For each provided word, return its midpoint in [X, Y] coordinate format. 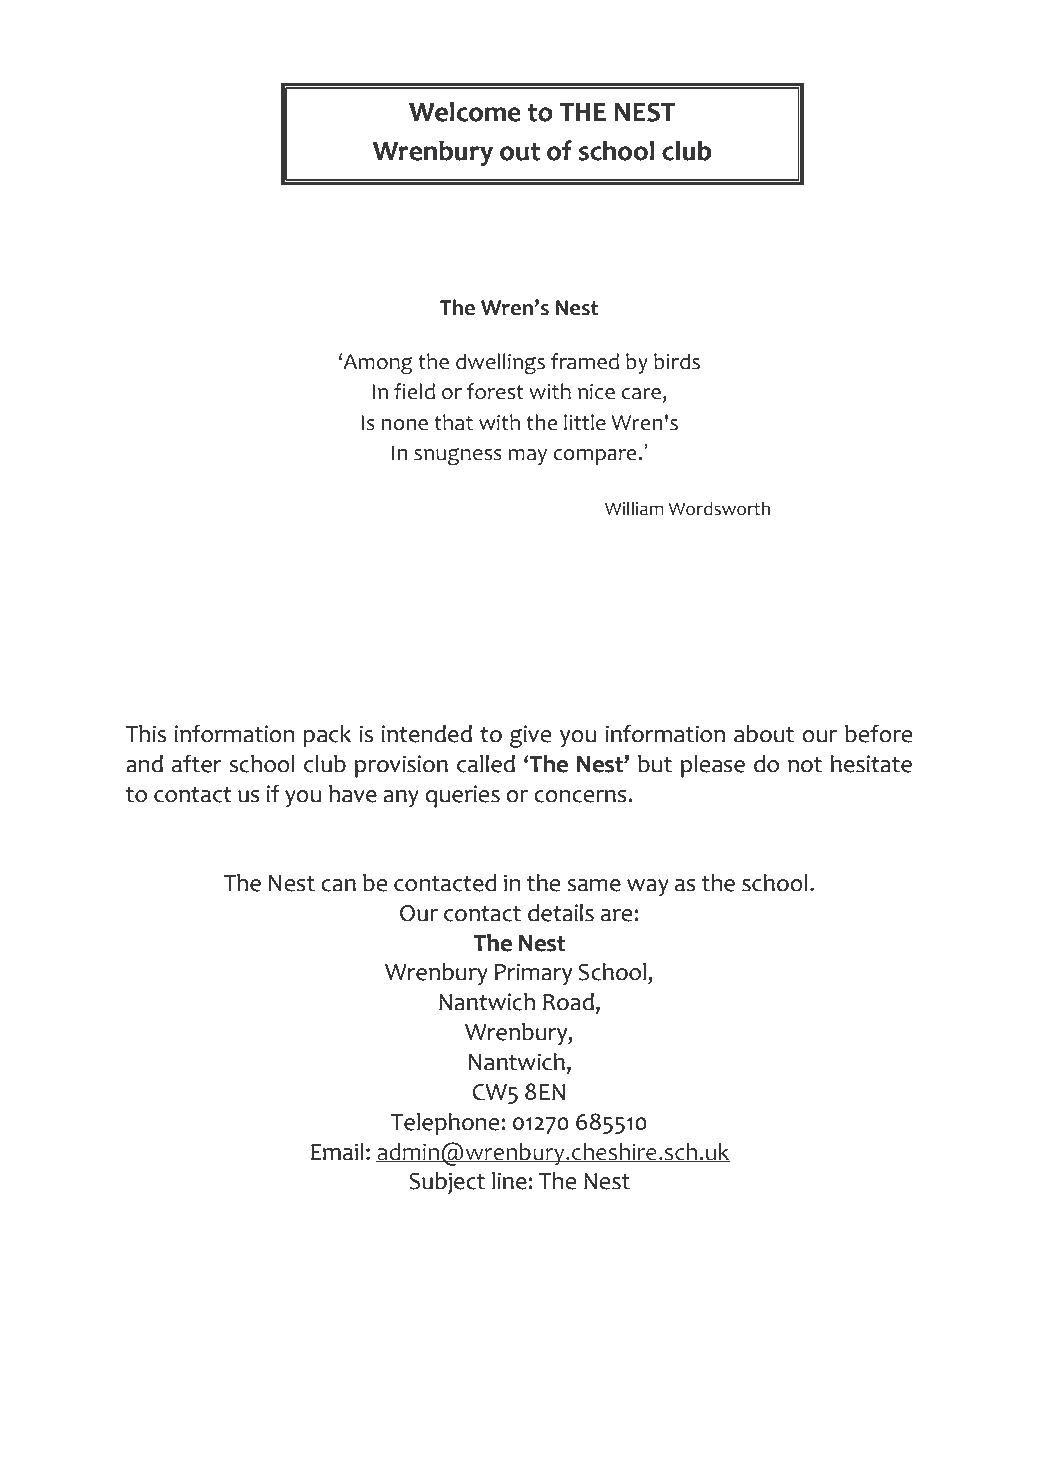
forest [495, 391]
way [648, 888]
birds [677, 361]
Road [568, 1002]
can [338, 885]
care [641, 394]
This [146, 734]
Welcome [465, 112]
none [404, 425]
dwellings [500, 364]
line [510, 1181]
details [561, 913]
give [530, 736]
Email [337, 1152]
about [764, 734]
